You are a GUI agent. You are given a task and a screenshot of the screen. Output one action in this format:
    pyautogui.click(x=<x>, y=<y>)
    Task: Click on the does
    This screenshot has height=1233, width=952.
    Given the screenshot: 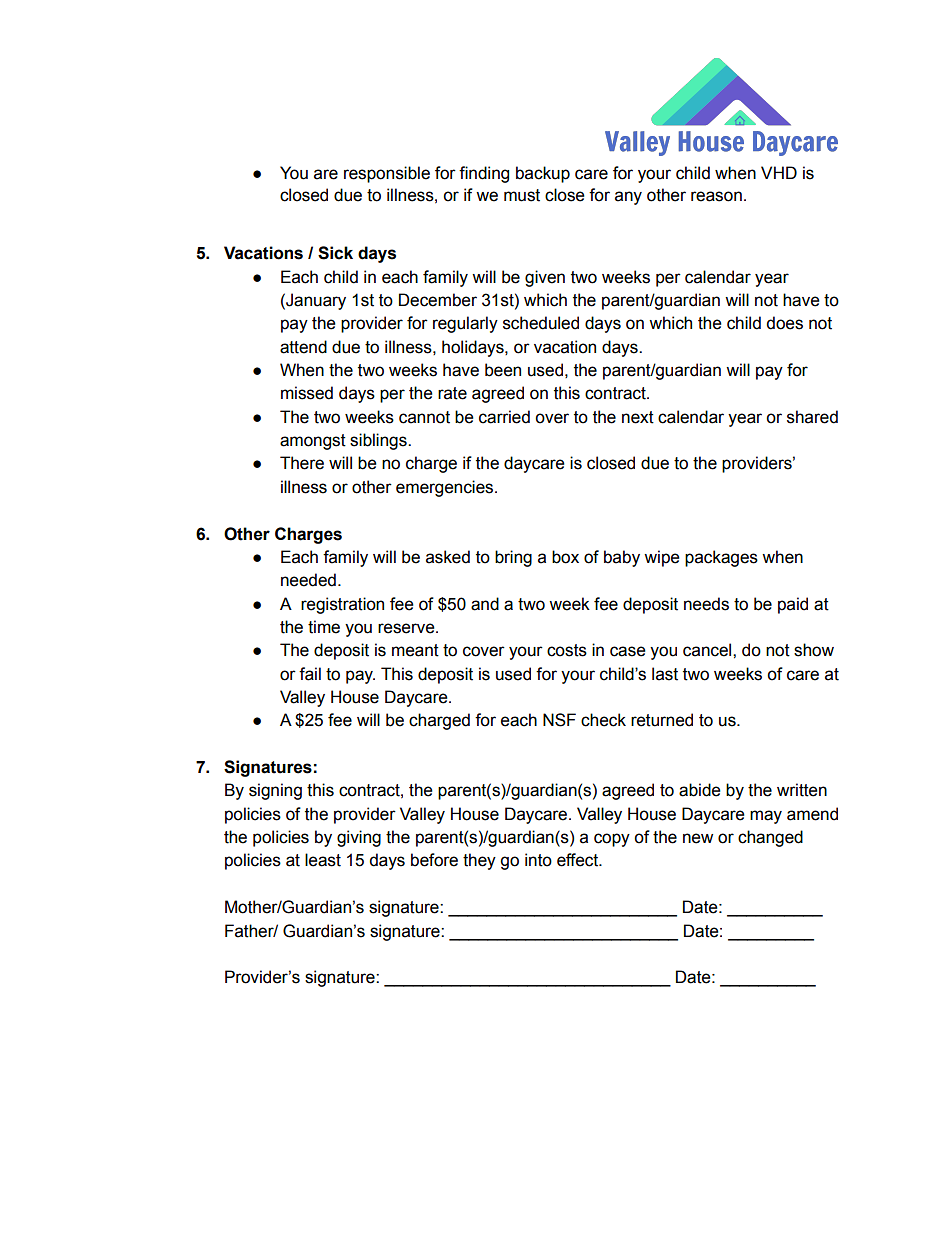 What is the action you would take?
    pyautogui.click(x=784, y=323)
